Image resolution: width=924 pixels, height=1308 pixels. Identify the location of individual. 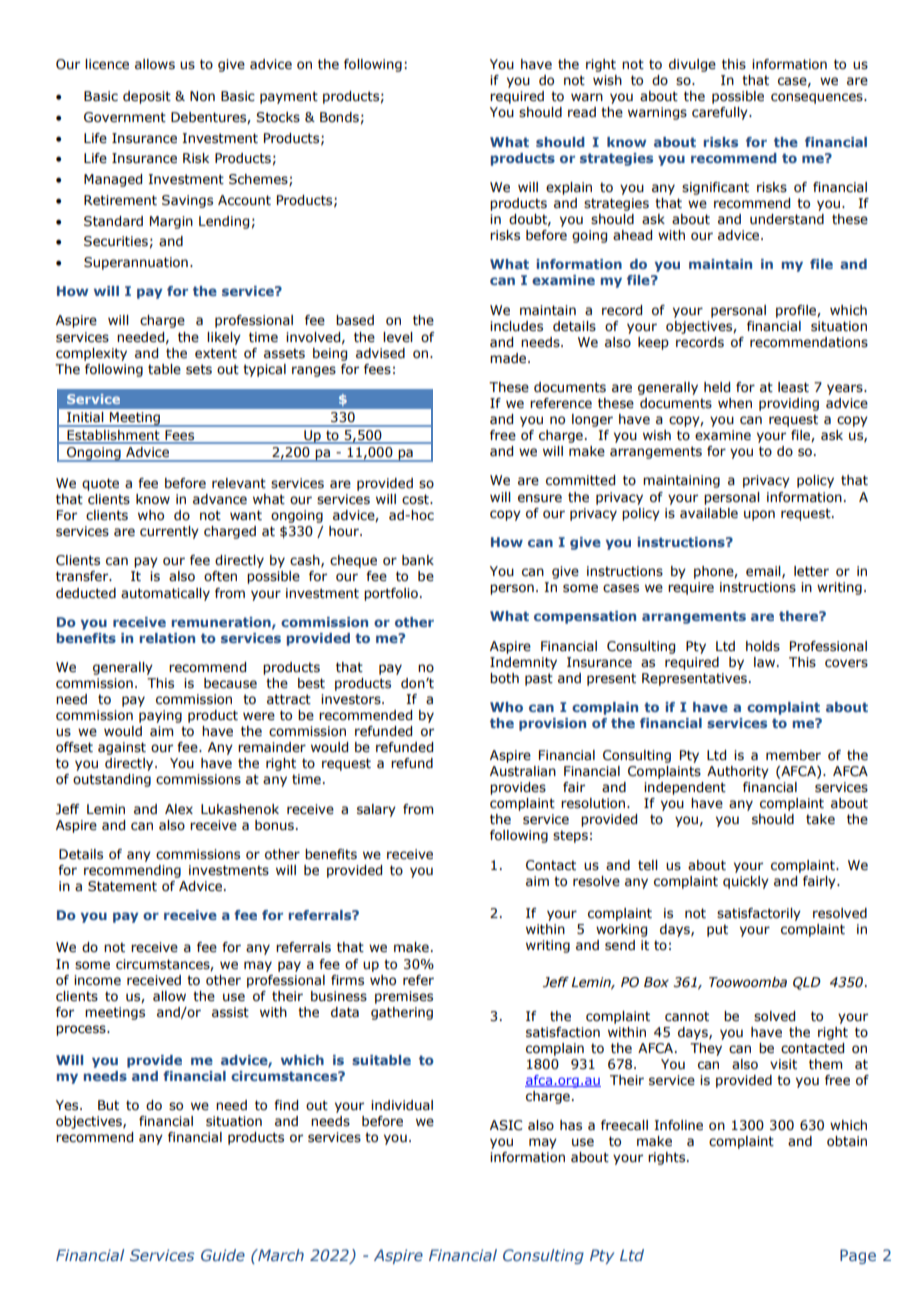
(402, 1105).
